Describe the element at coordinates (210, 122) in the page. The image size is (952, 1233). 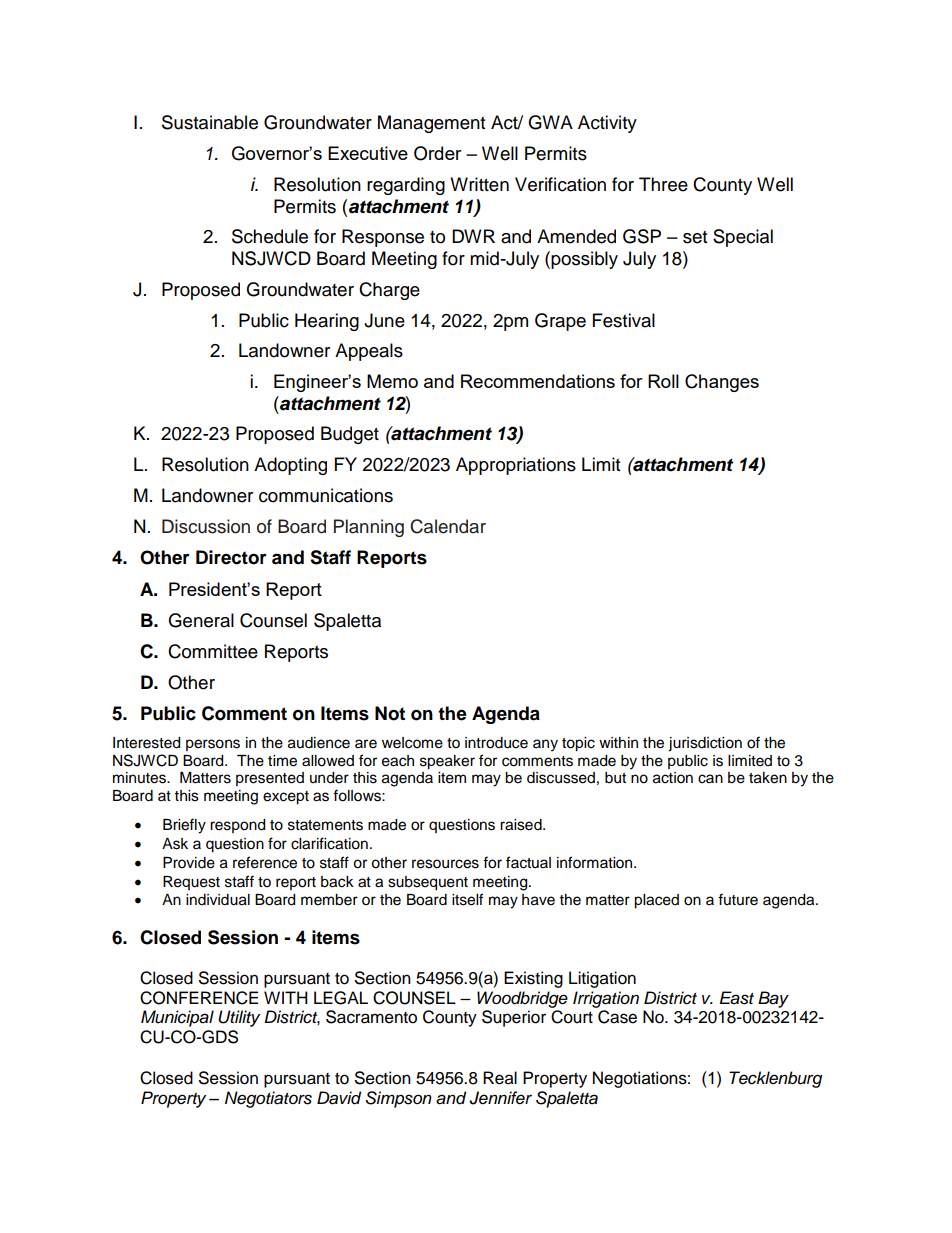
I see `Sustainable` at that location.
